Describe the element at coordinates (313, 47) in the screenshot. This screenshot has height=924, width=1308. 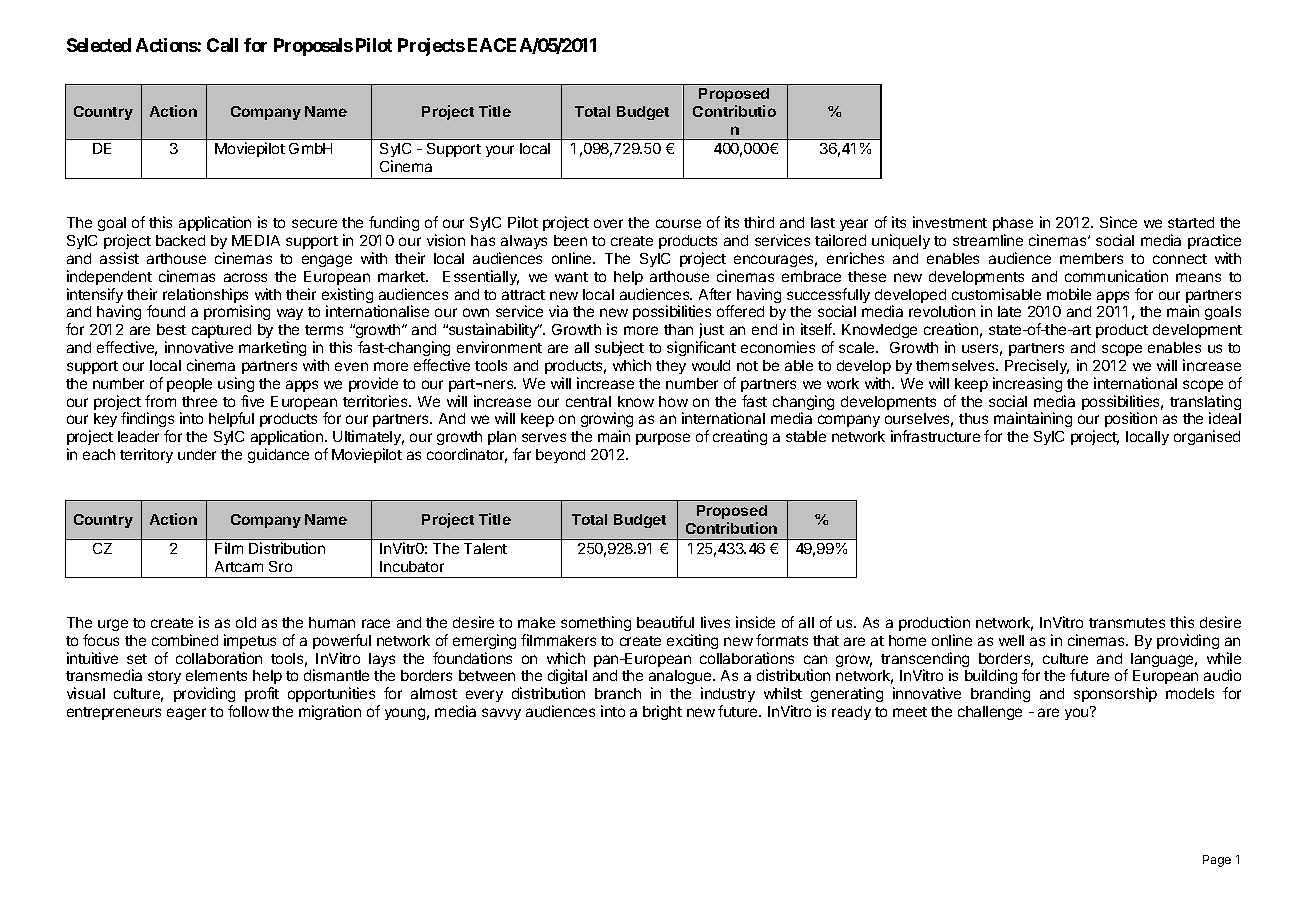
I see `Proposals` at that location.
